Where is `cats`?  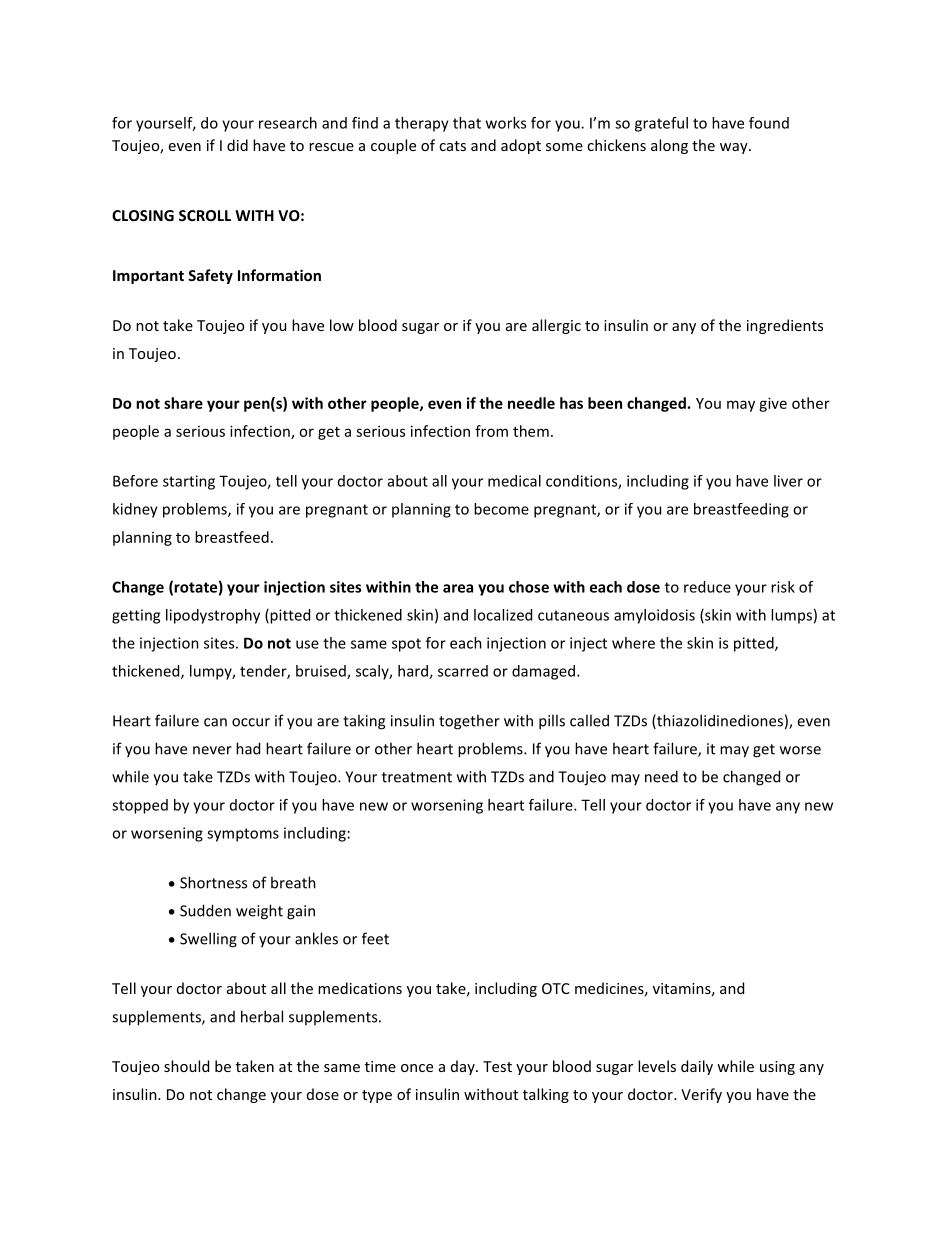 cats is located at coordinates (452, 146).
